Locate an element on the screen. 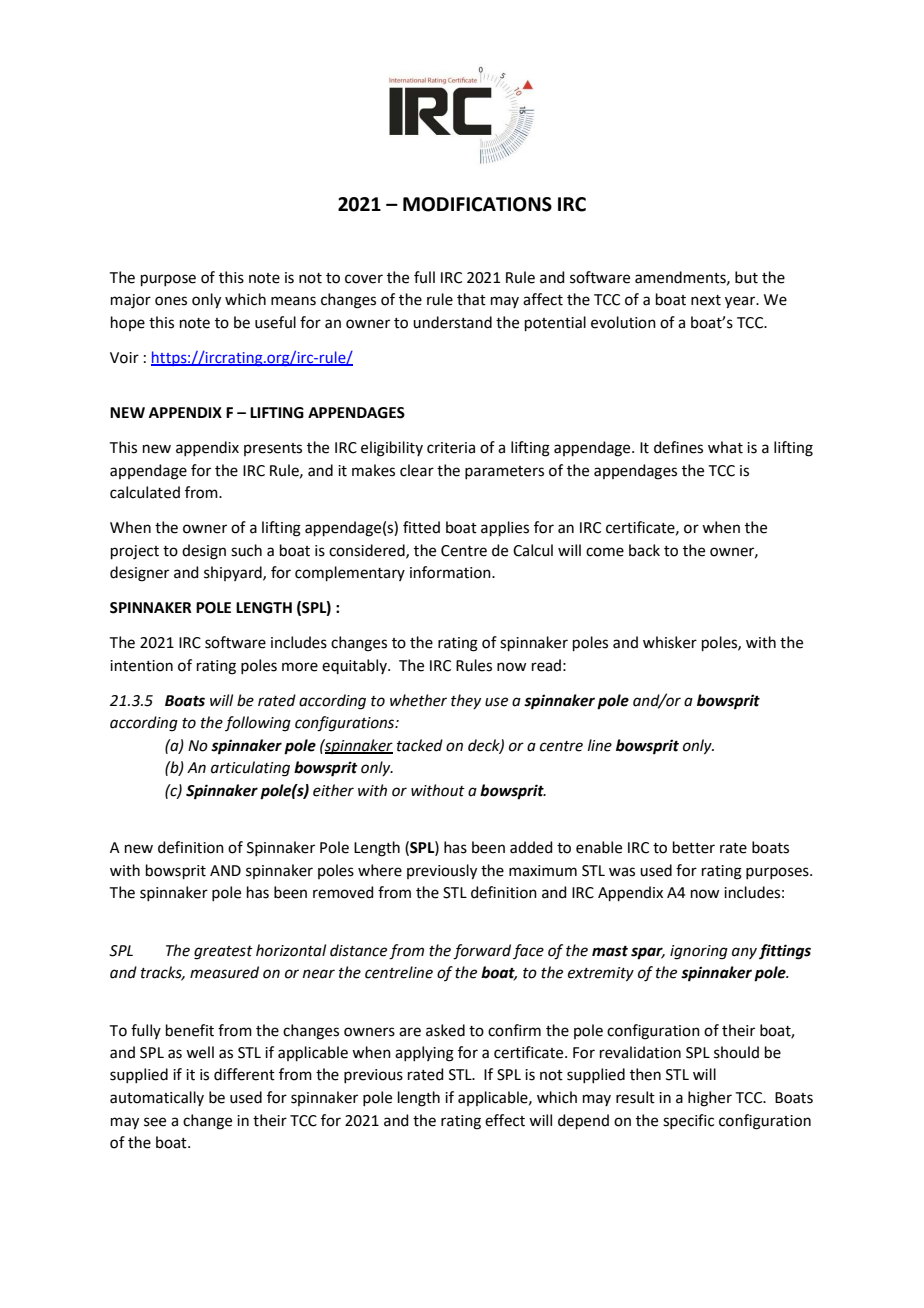 This screenshot has height=1308, width=924. higher is located at coordinates (710, 1099).
